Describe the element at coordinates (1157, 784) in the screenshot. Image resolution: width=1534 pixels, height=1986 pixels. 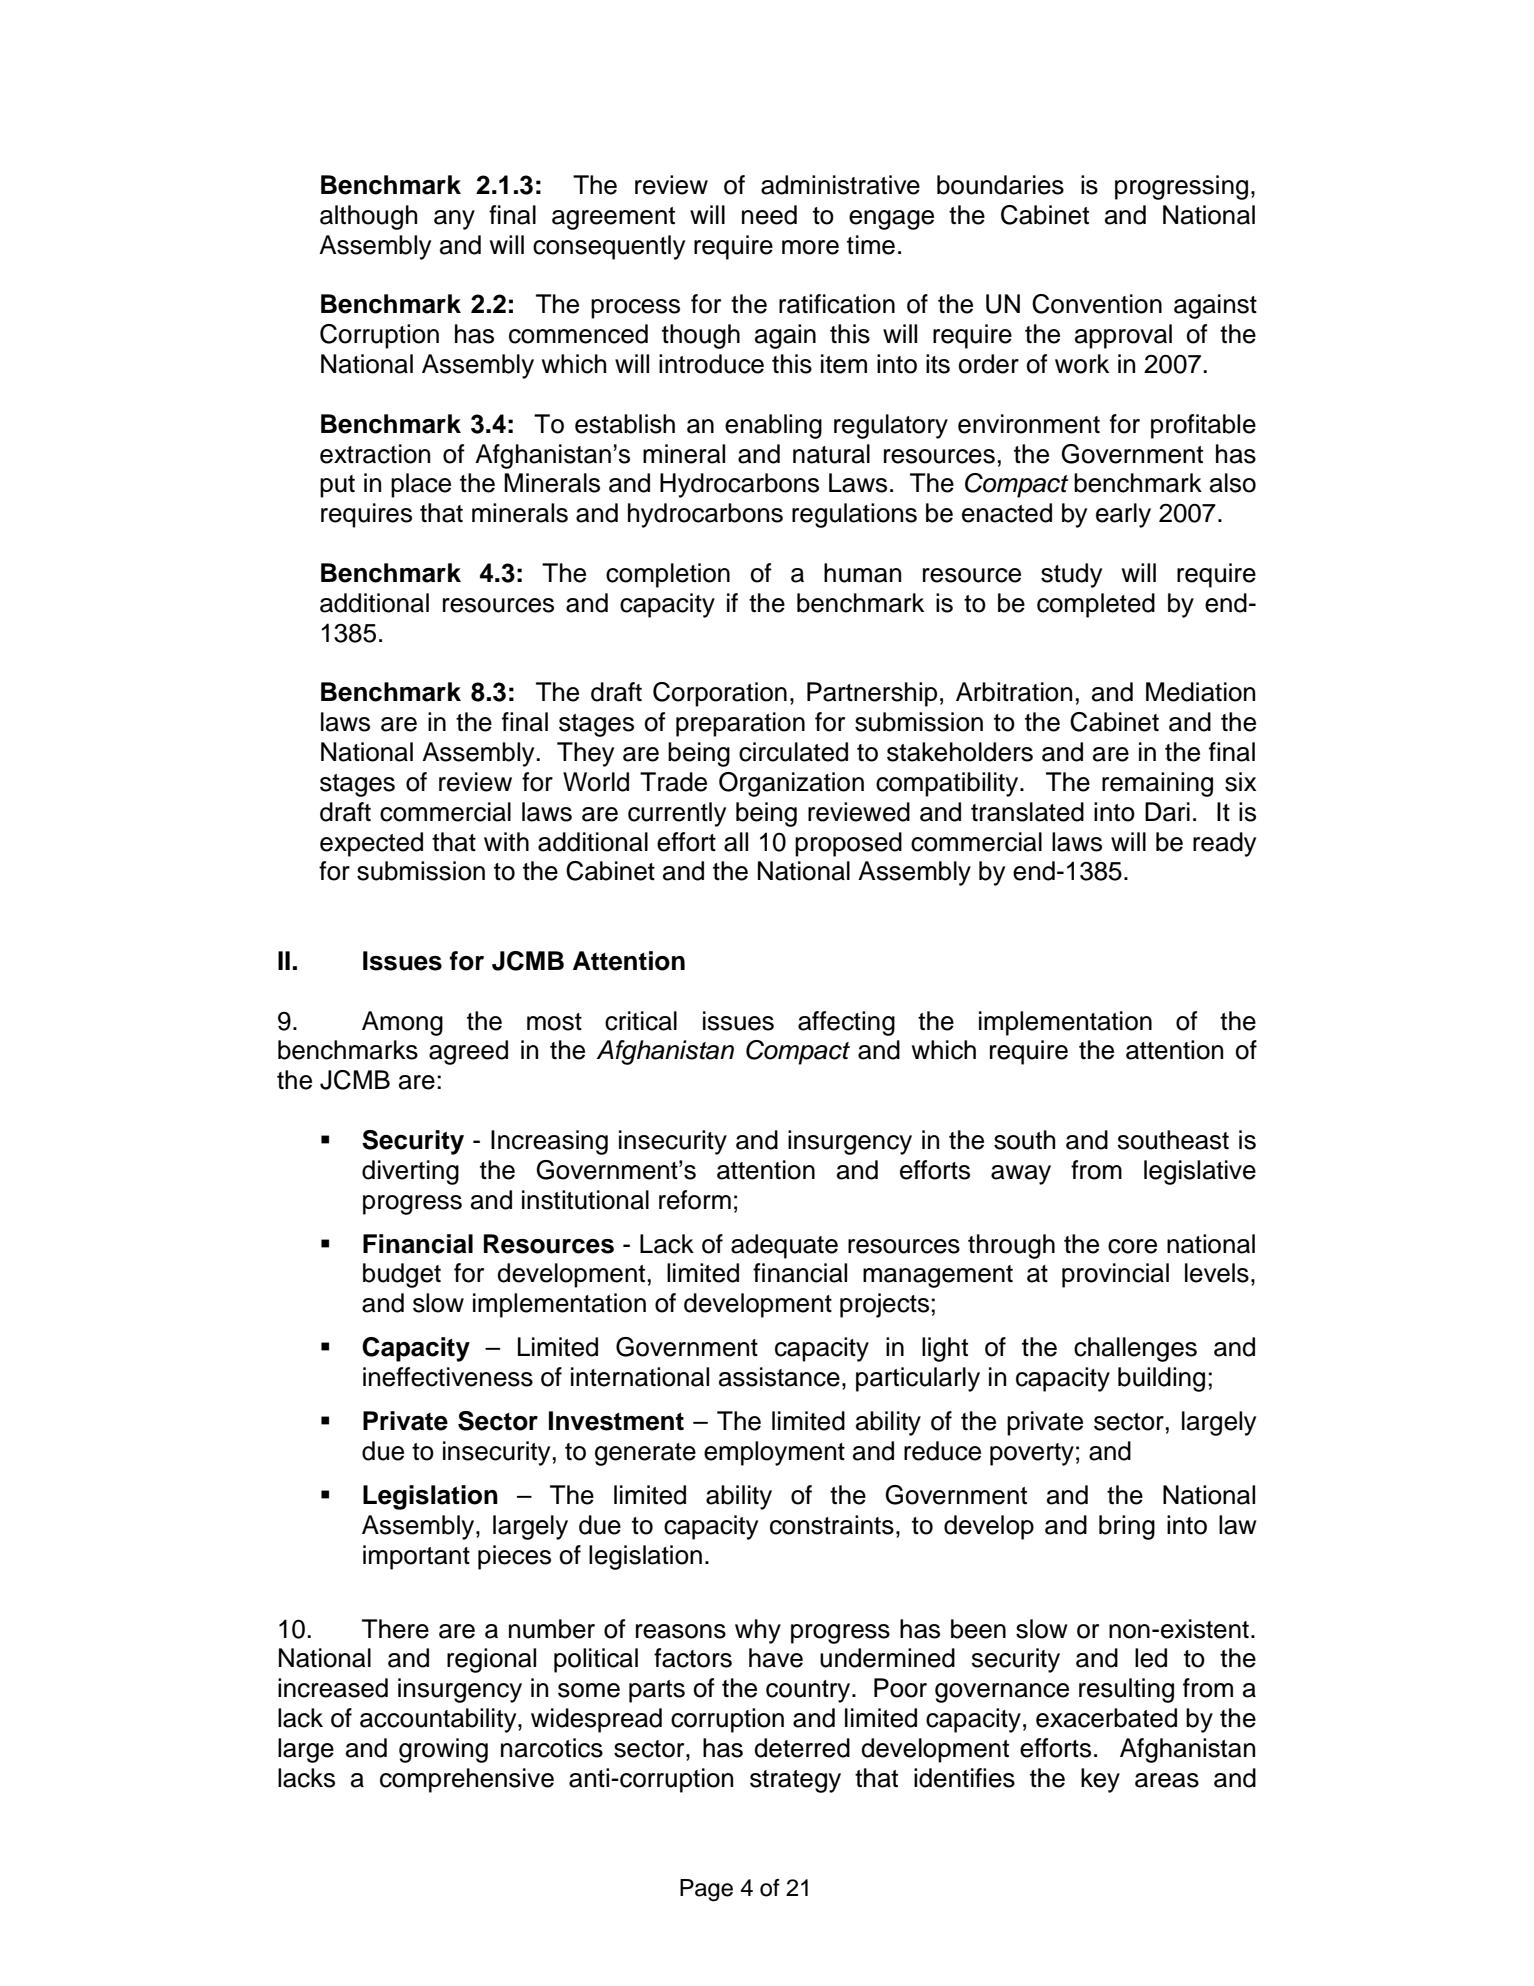
I see `remaining` at that location.
